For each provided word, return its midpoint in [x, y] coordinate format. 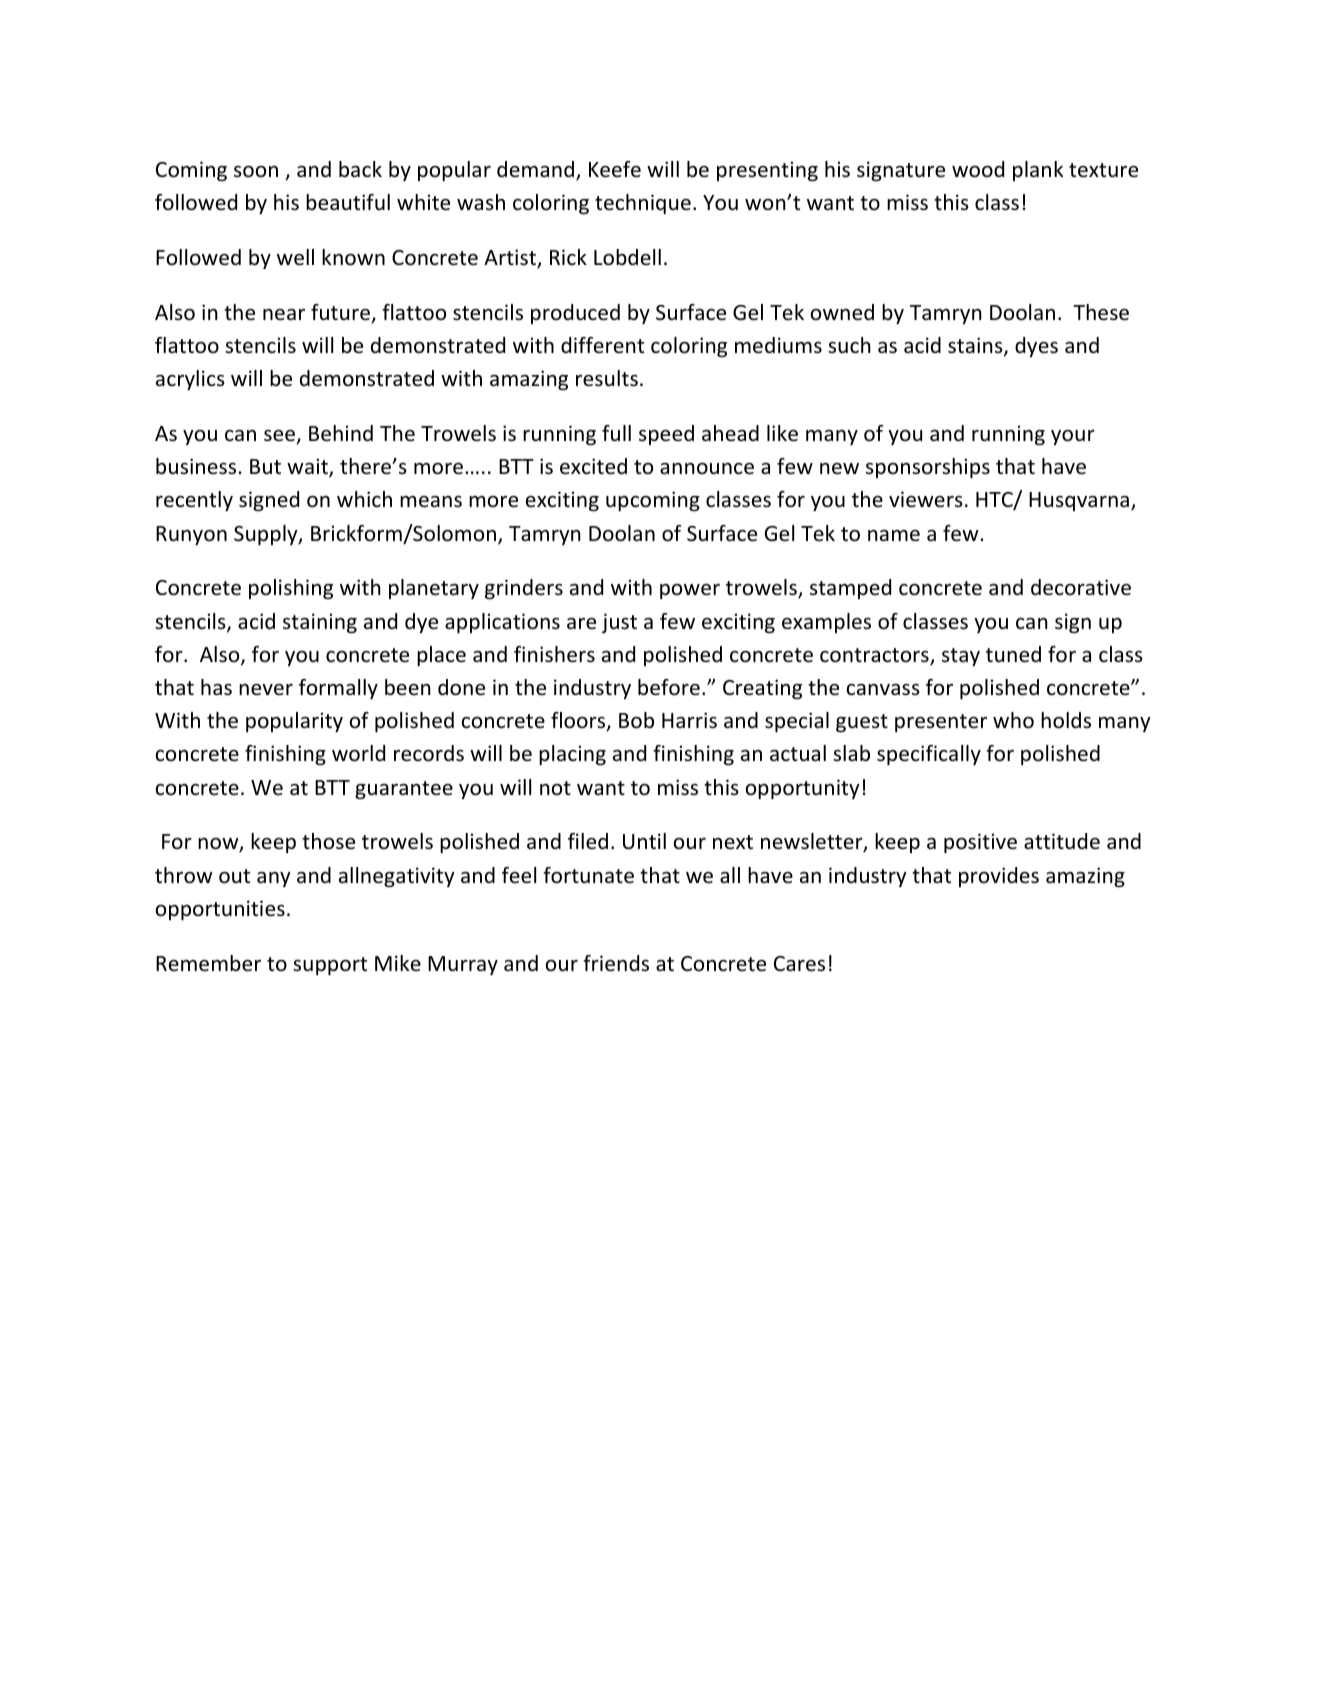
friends [616, 963]
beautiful [348, 202]
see [280, 437]
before [669, 687]
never [266, 690]
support [330, 966]
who [1013, 720]
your [1073, 437]
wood [978, 169]
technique [643, 204]
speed [666, 435]
